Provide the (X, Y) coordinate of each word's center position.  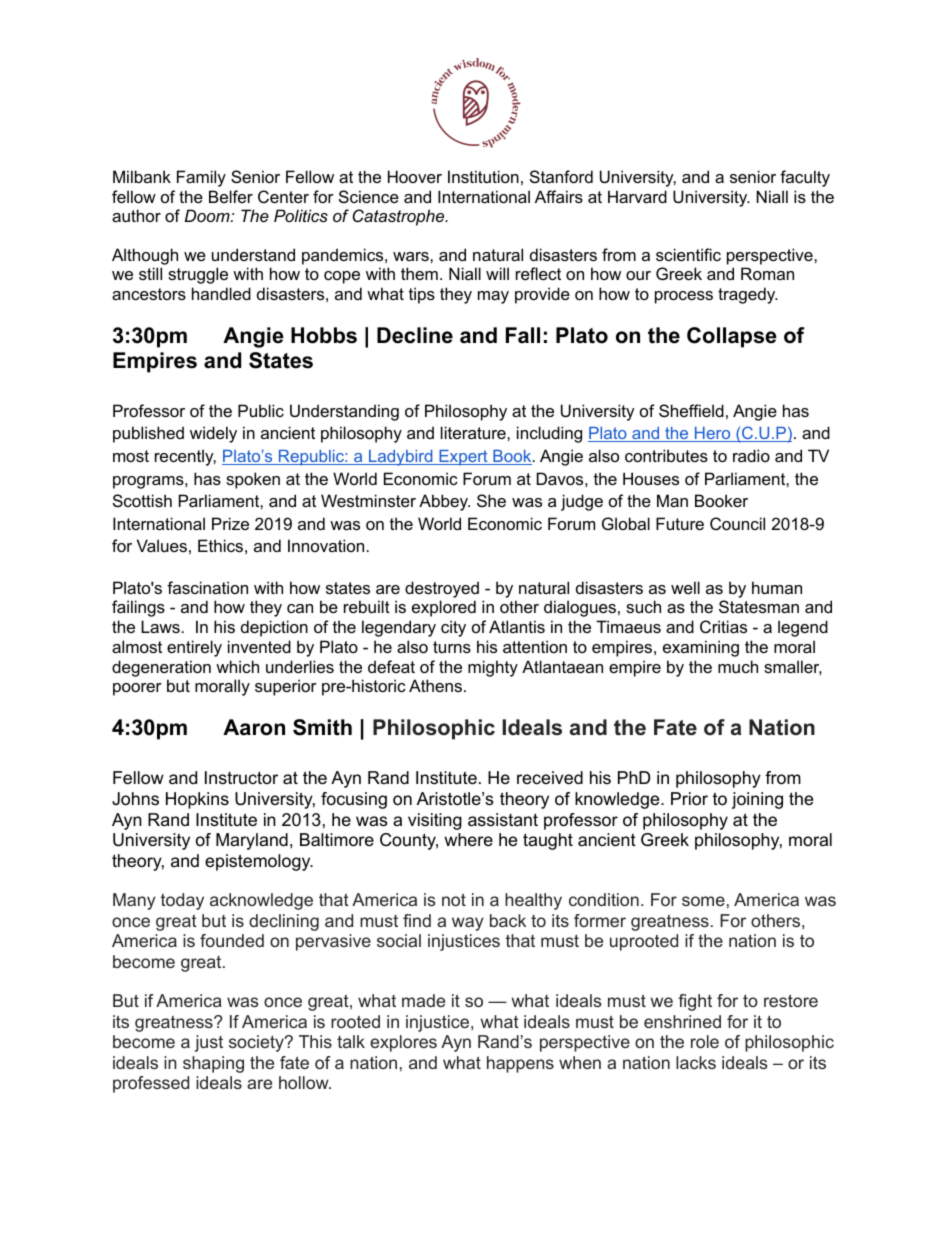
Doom (208, 215)
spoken (253, 480)
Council (737, 523)
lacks (696, 1062)
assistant (503, 820)
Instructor (241, 777)
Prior (689, 799)
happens (520, 1064)
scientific (688, 254)
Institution (483, 176)
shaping (213, 1064)
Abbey (444, 502)
